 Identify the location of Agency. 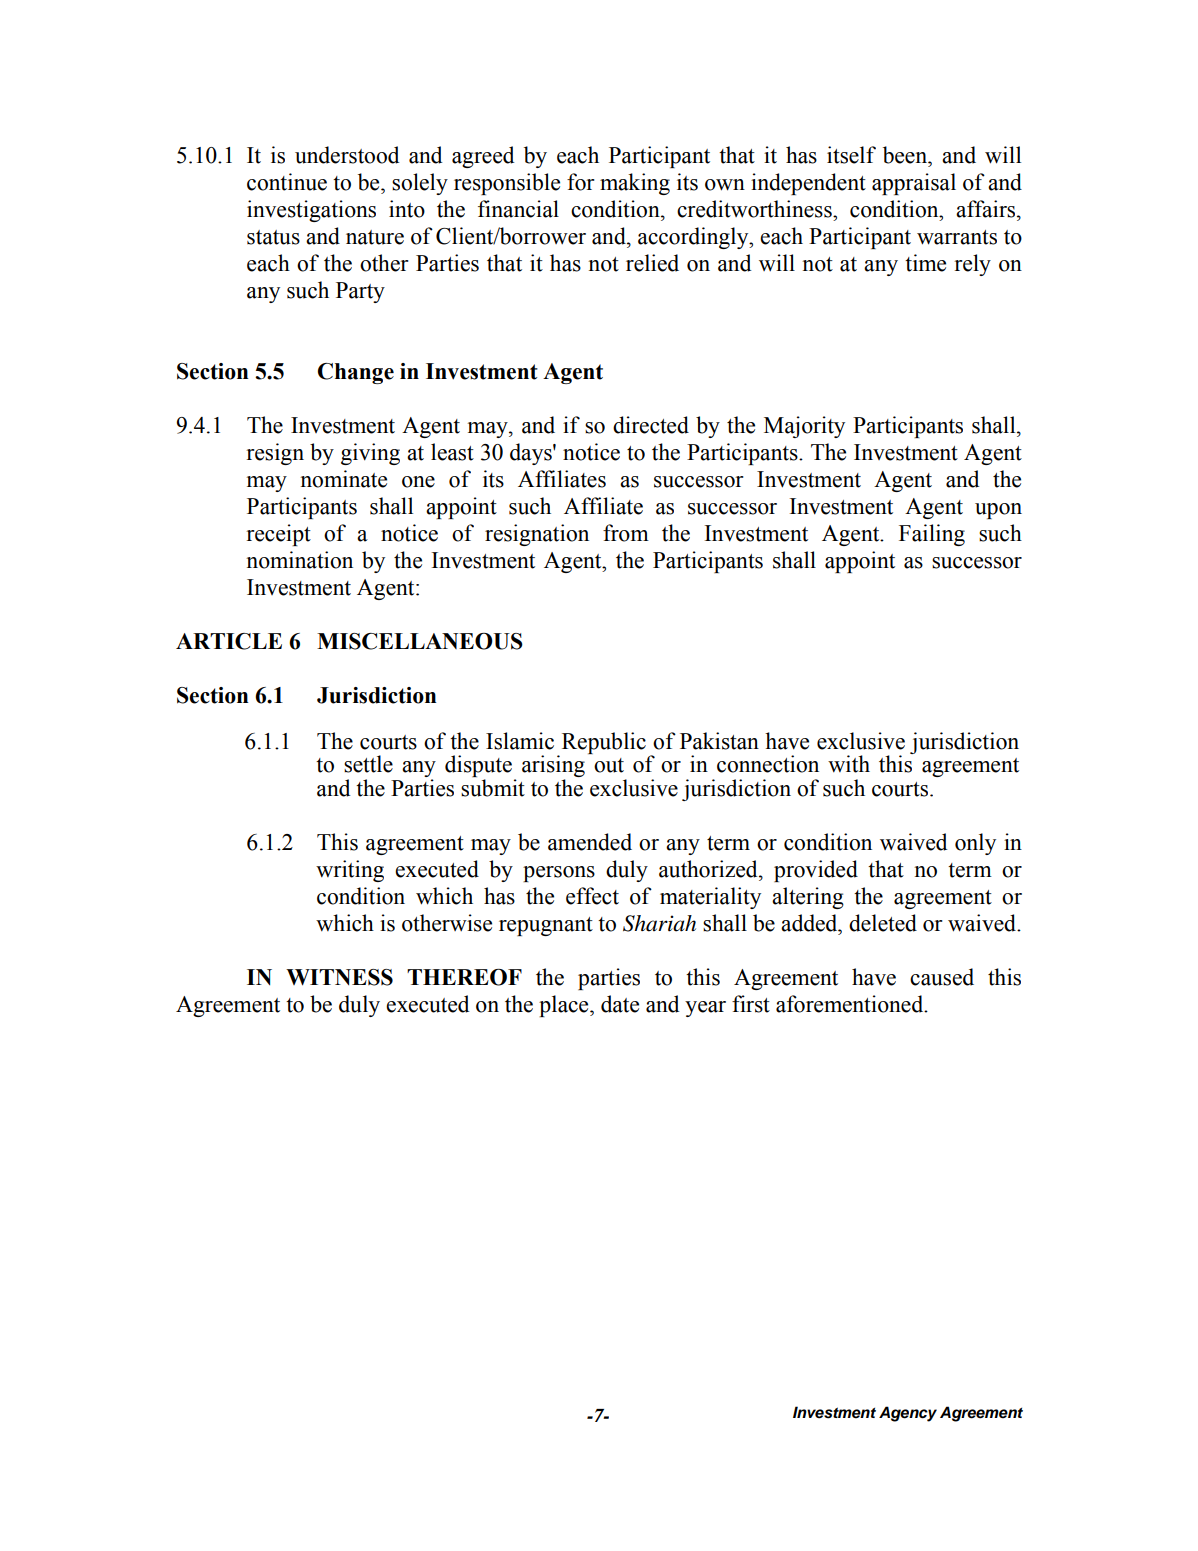
(908, 1414).
